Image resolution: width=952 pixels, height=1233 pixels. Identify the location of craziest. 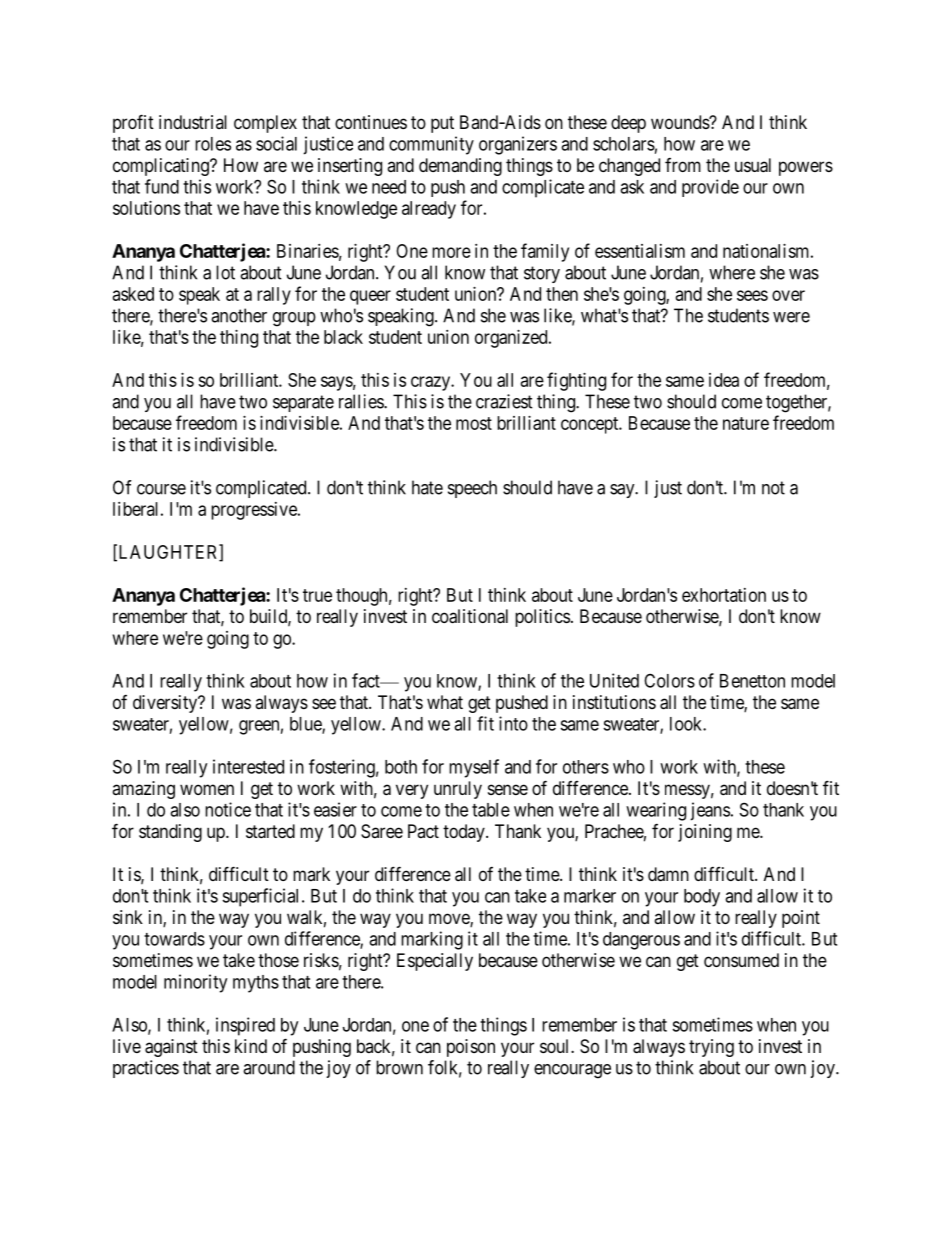
(504, 401).
